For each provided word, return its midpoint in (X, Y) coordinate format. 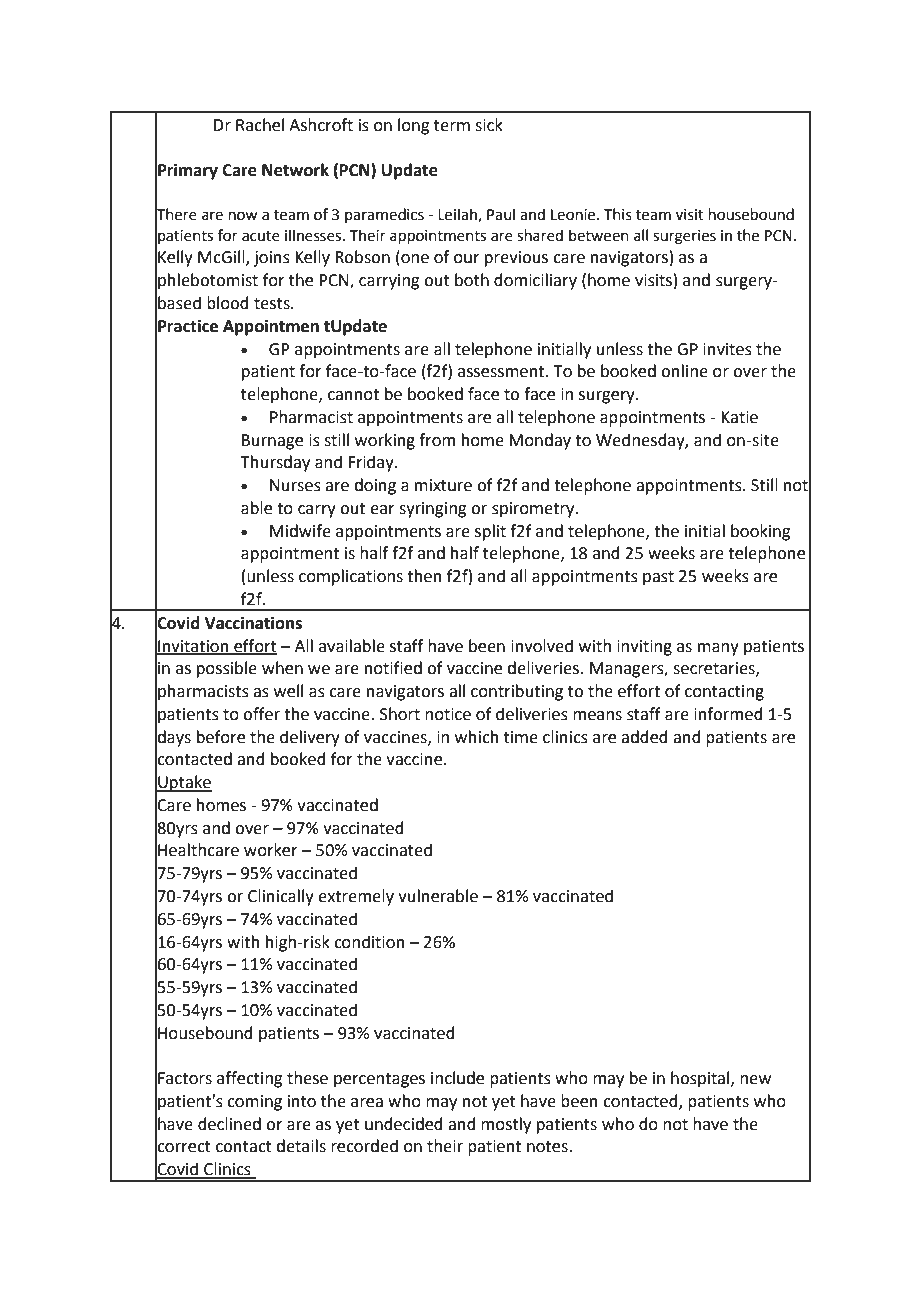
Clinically (281, 897)
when (282, 668)
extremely (356, 897)
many (718, 649)
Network (295, 170)
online (684, 371)
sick (489, 125)
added (644, 737)
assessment (502, 372)
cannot (353, 395)
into (302, 1101)
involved (542, 646)
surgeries (684, 237)
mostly (506, 1125)
